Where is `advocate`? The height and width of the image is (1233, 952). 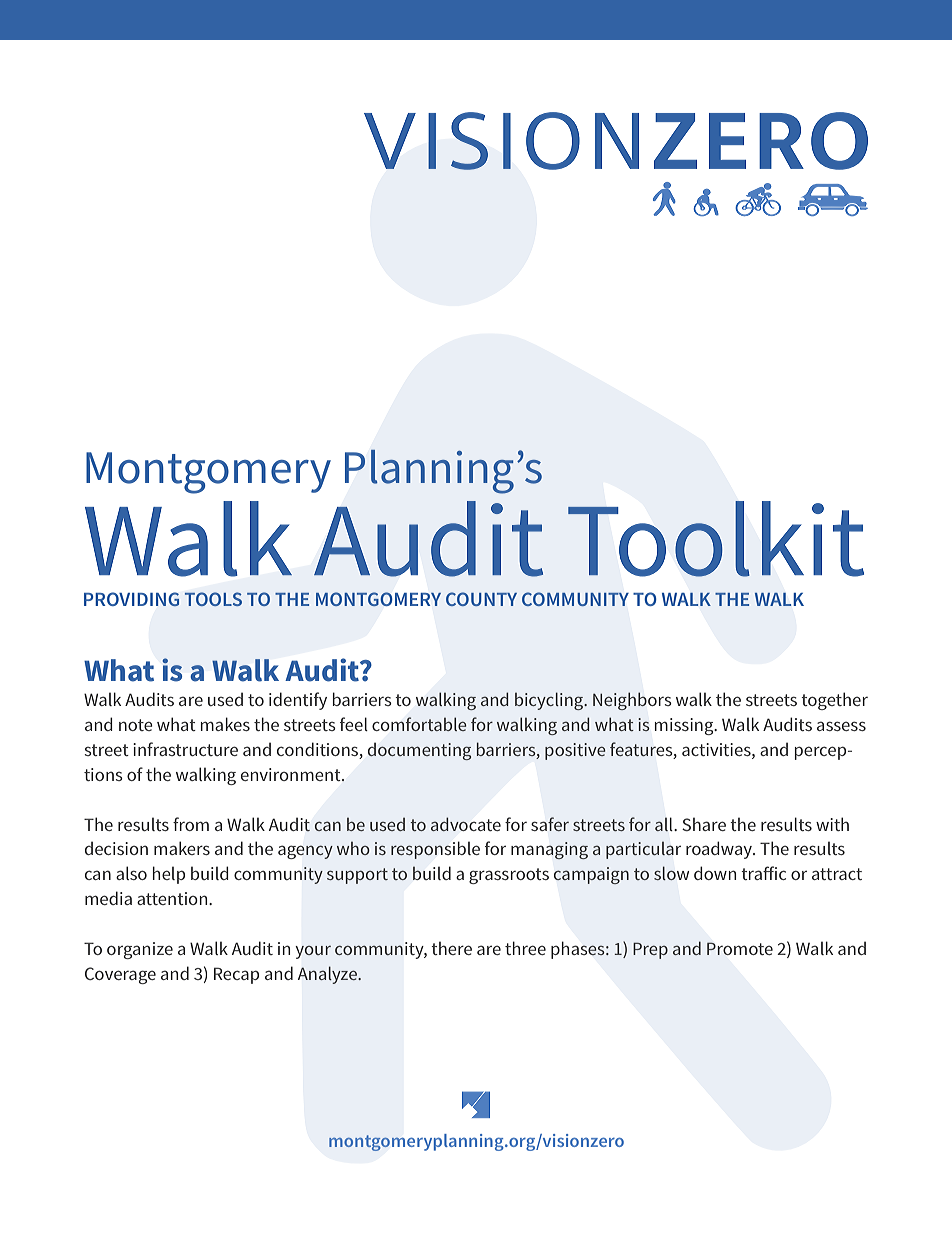
advocate is located at coordinates (466, 824).
